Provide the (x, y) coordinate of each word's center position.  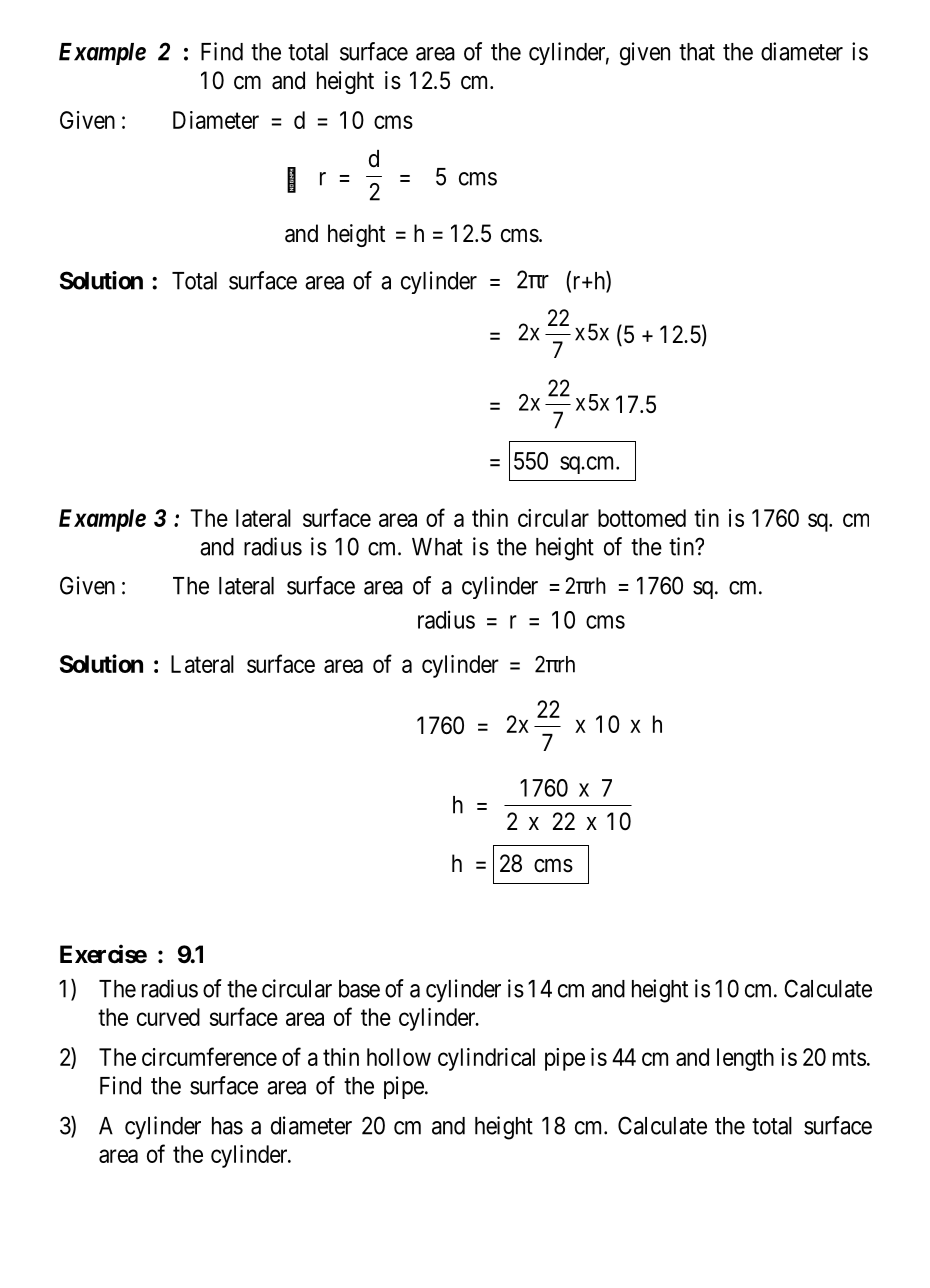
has (227, 1126)
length (745, 1059)
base (359, 989)
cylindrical (486, 1059)
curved (168, 1017)
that (697, 52)
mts (849, 1057)
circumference (209, 1056)
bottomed (642, 518)
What (437, 547)
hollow (399, 1057)
